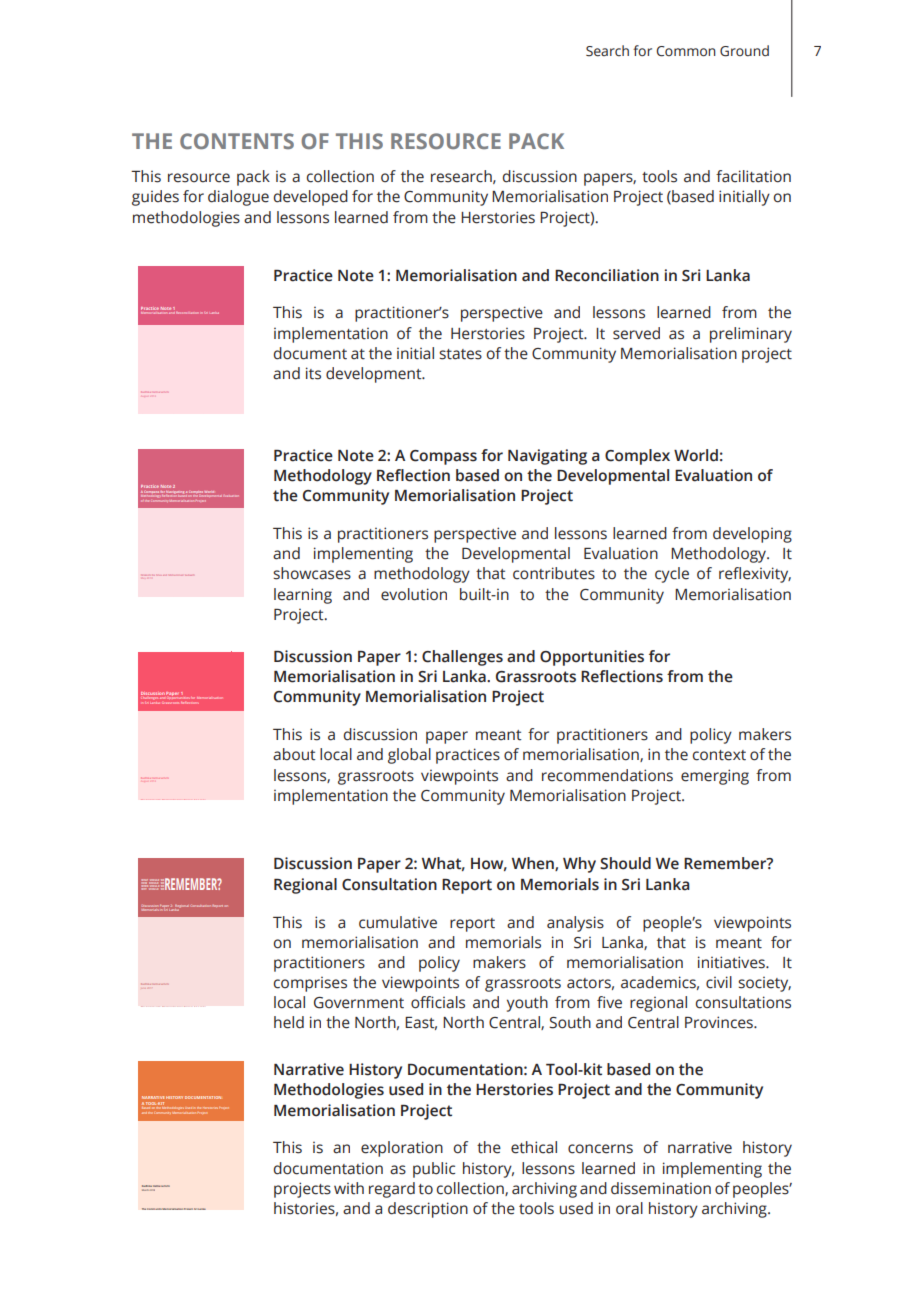  What do you see at coordinates (753, 176) in the screenshot?
I see `facilitation` at bounding box center [753, 176].
